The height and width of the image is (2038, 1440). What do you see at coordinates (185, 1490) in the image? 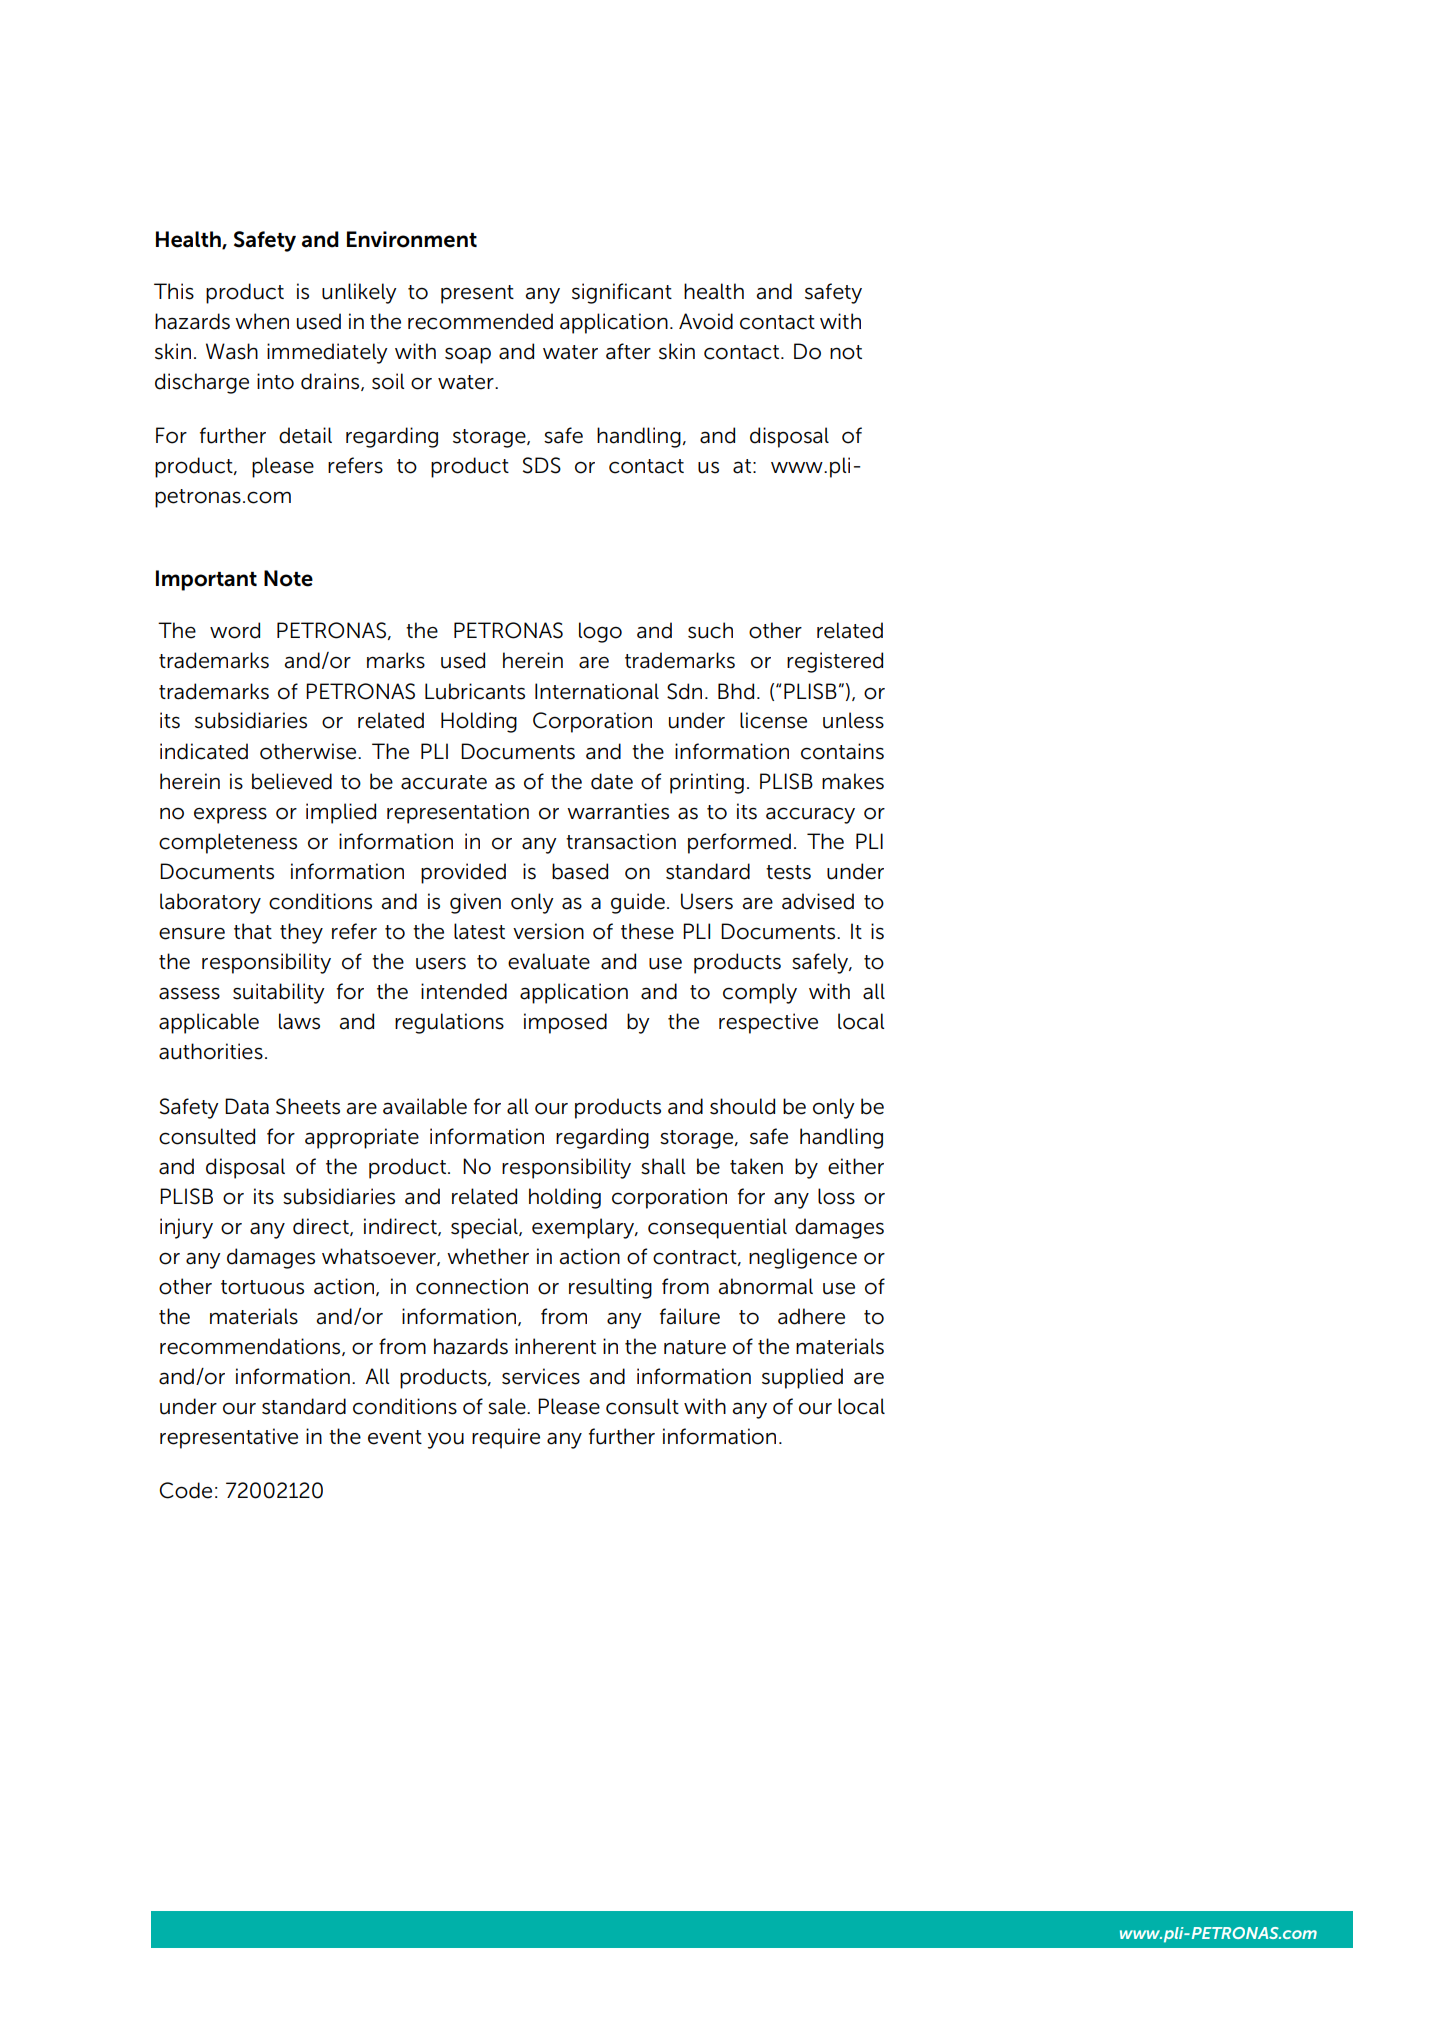
I see `Code` at bounding box center [185, 1490].
